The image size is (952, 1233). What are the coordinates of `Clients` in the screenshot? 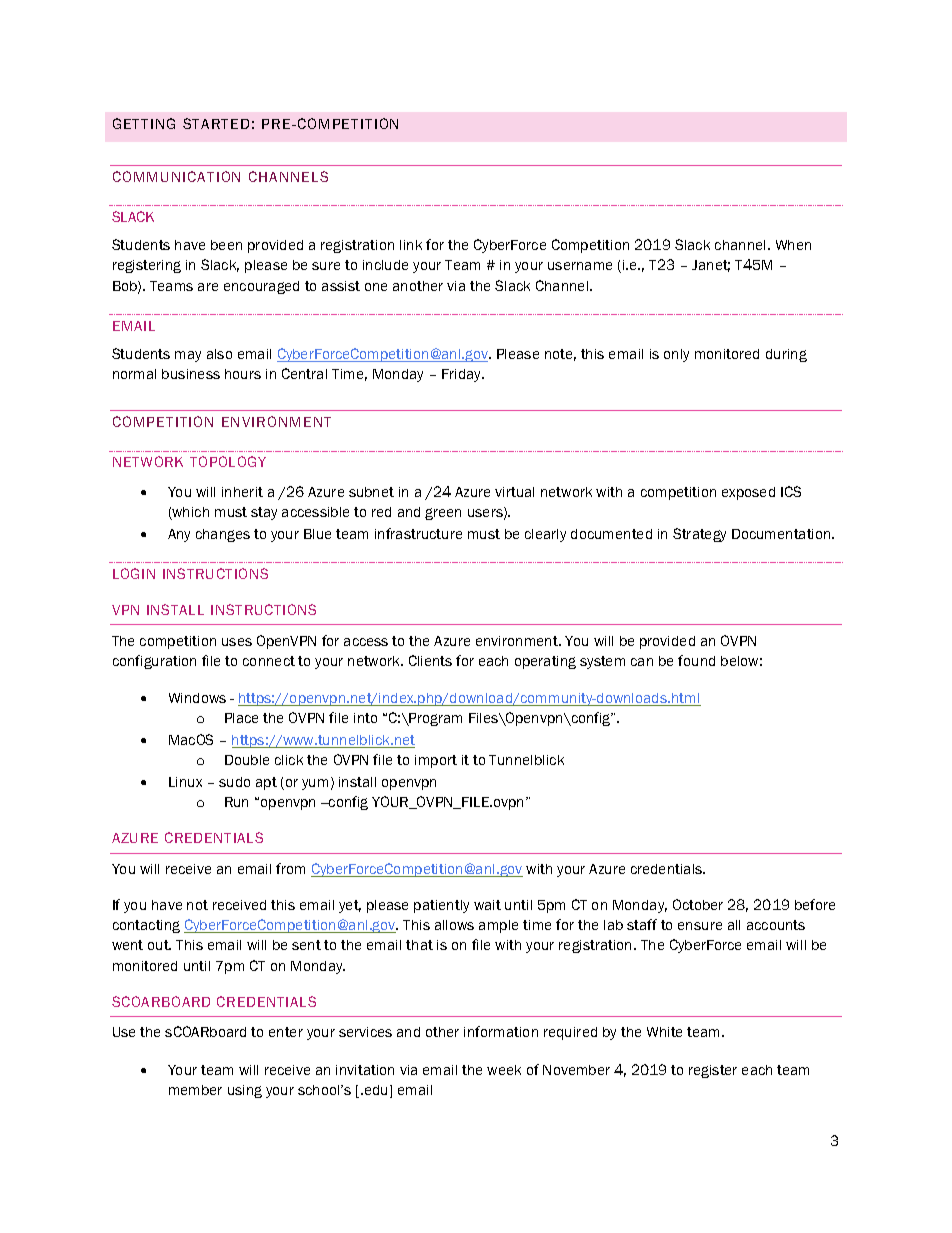 It's located at (430, 660).
